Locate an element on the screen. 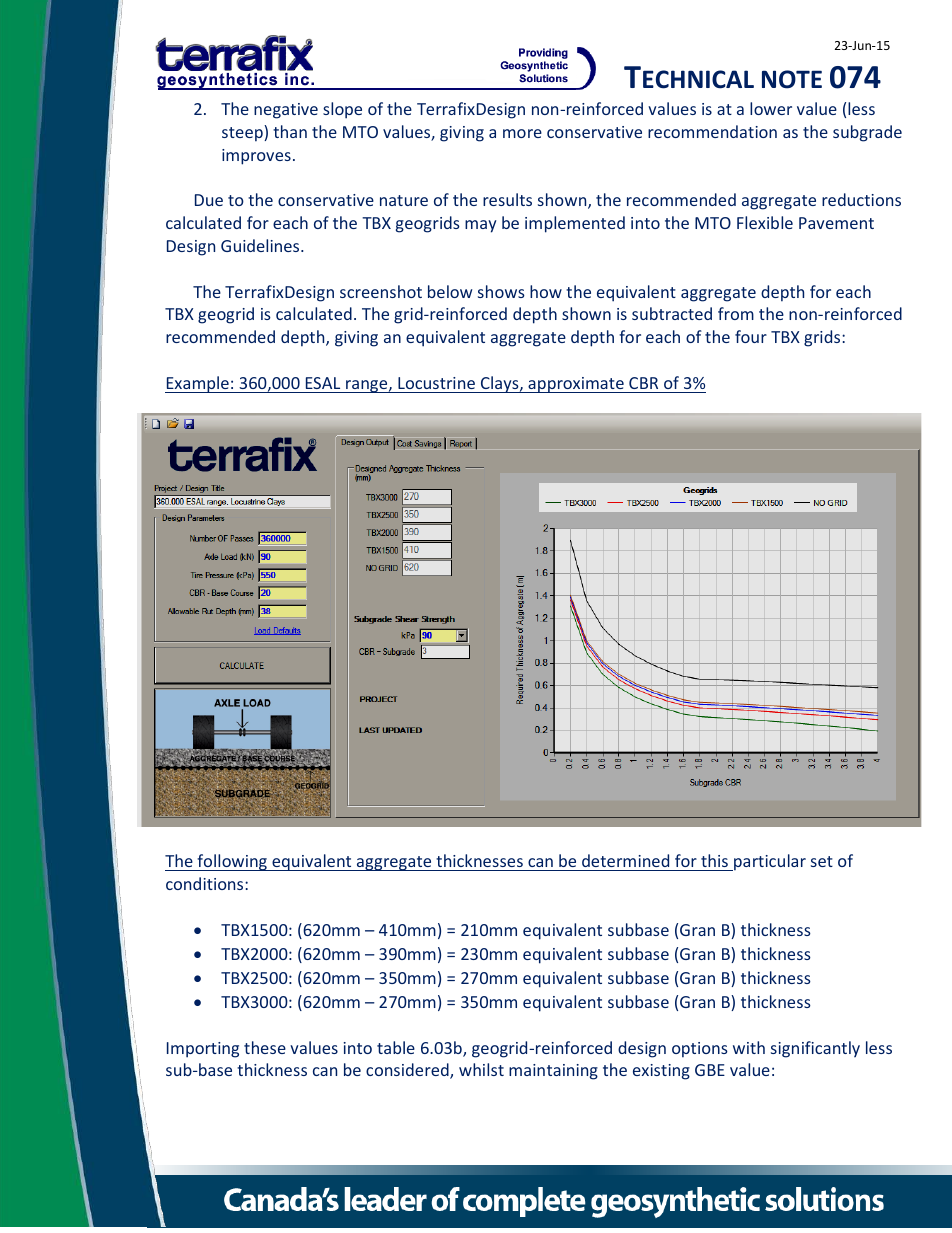 Image resolution: width=952 pixels, height=1233 pixels. significantly is located at coordinates (815, 1049).
